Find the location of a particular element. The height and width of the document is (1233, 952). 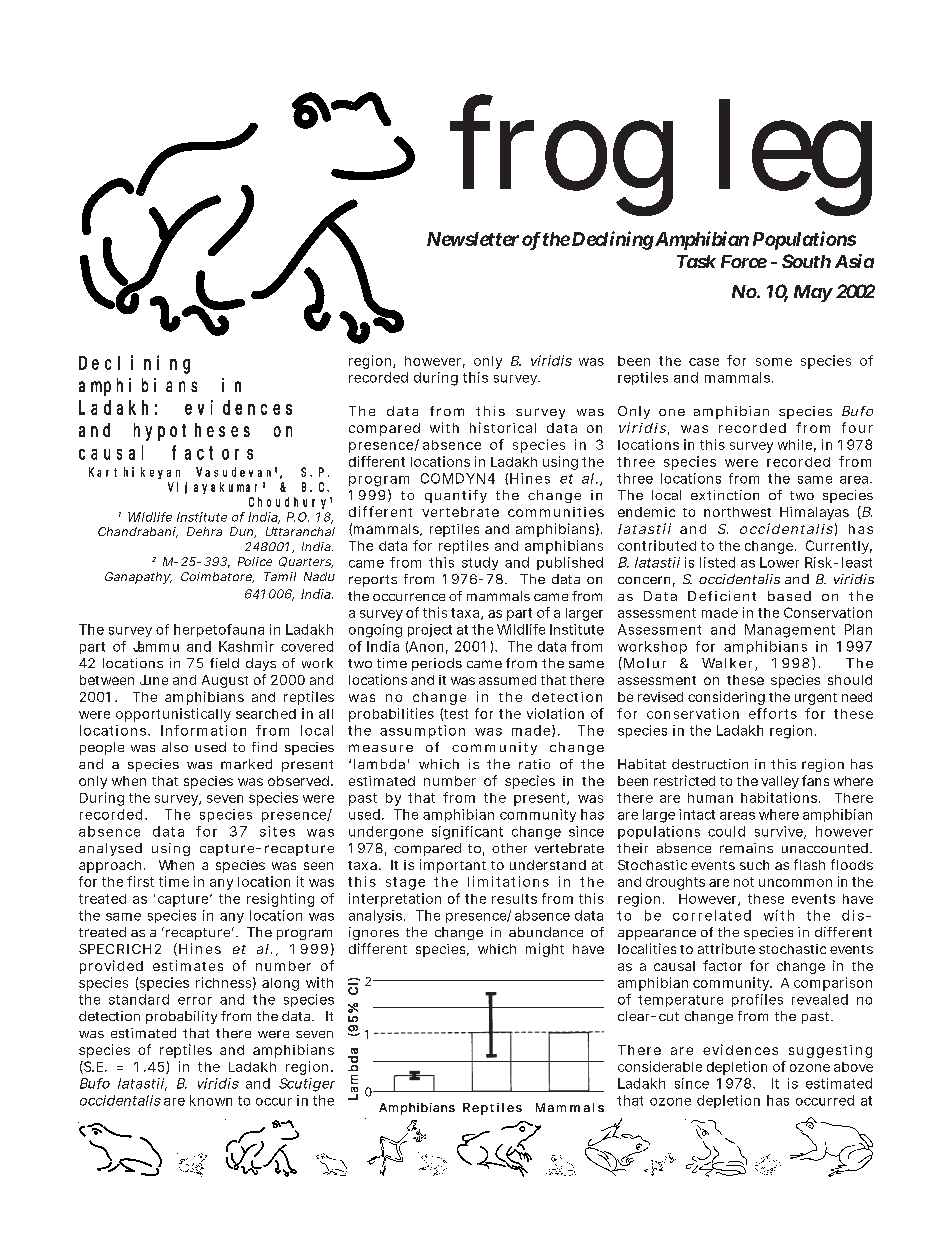

quantify is located at coordinates (456, 496).
